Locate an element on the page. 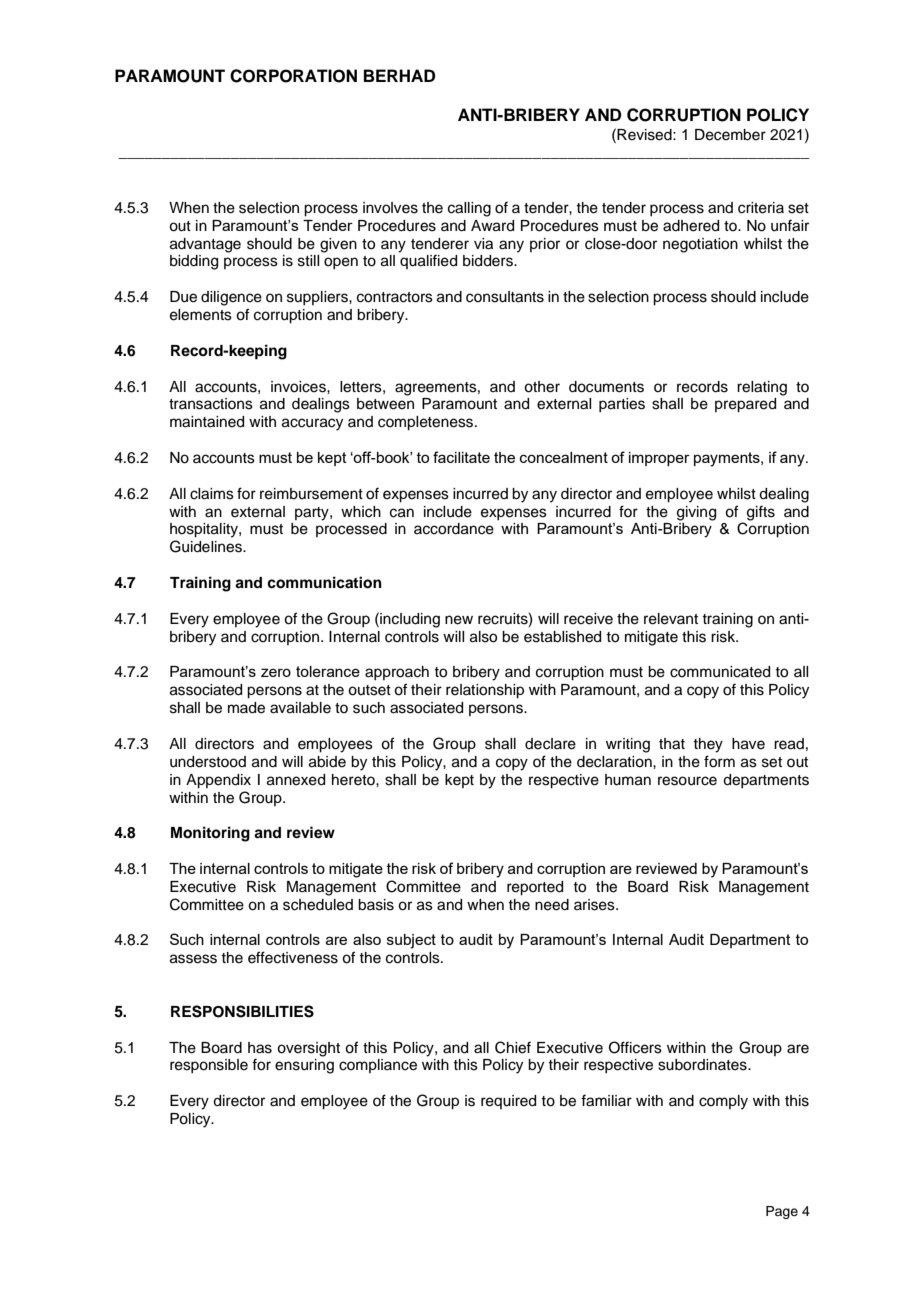 The width and height of the document is (924, 1308). BERHAD is located at coordinates (399, 75).
